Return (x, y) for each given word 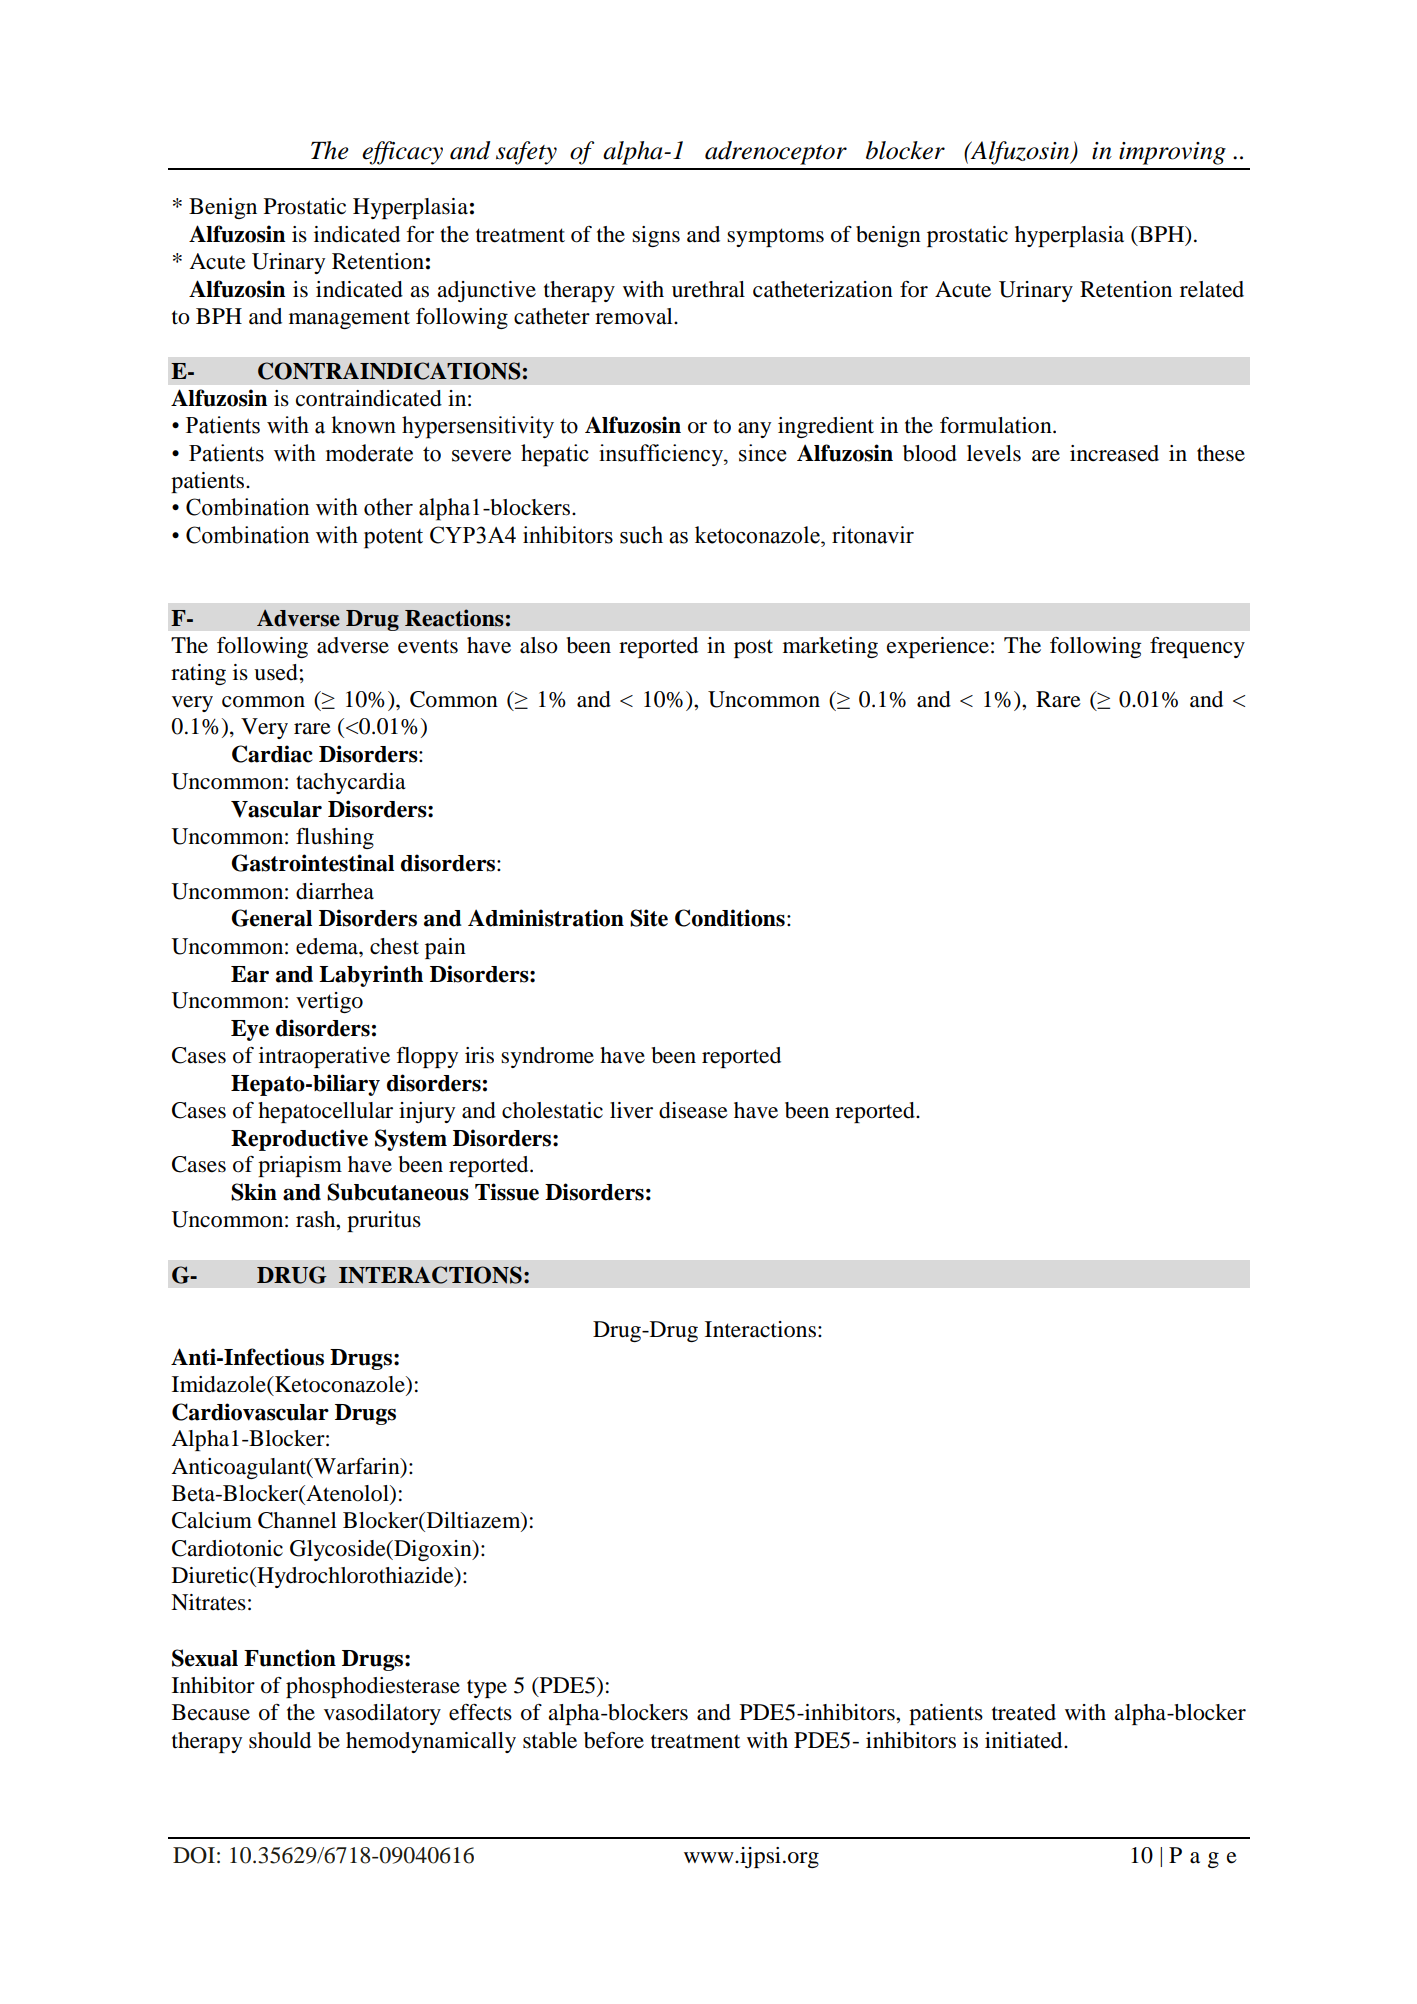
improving (1172, 153)
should (280, 1740)
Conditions (730, 918)
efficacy (402, 153)
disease (693, 1110)
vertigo (329, 1002)
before (614, 1740)
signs (656, 236)
